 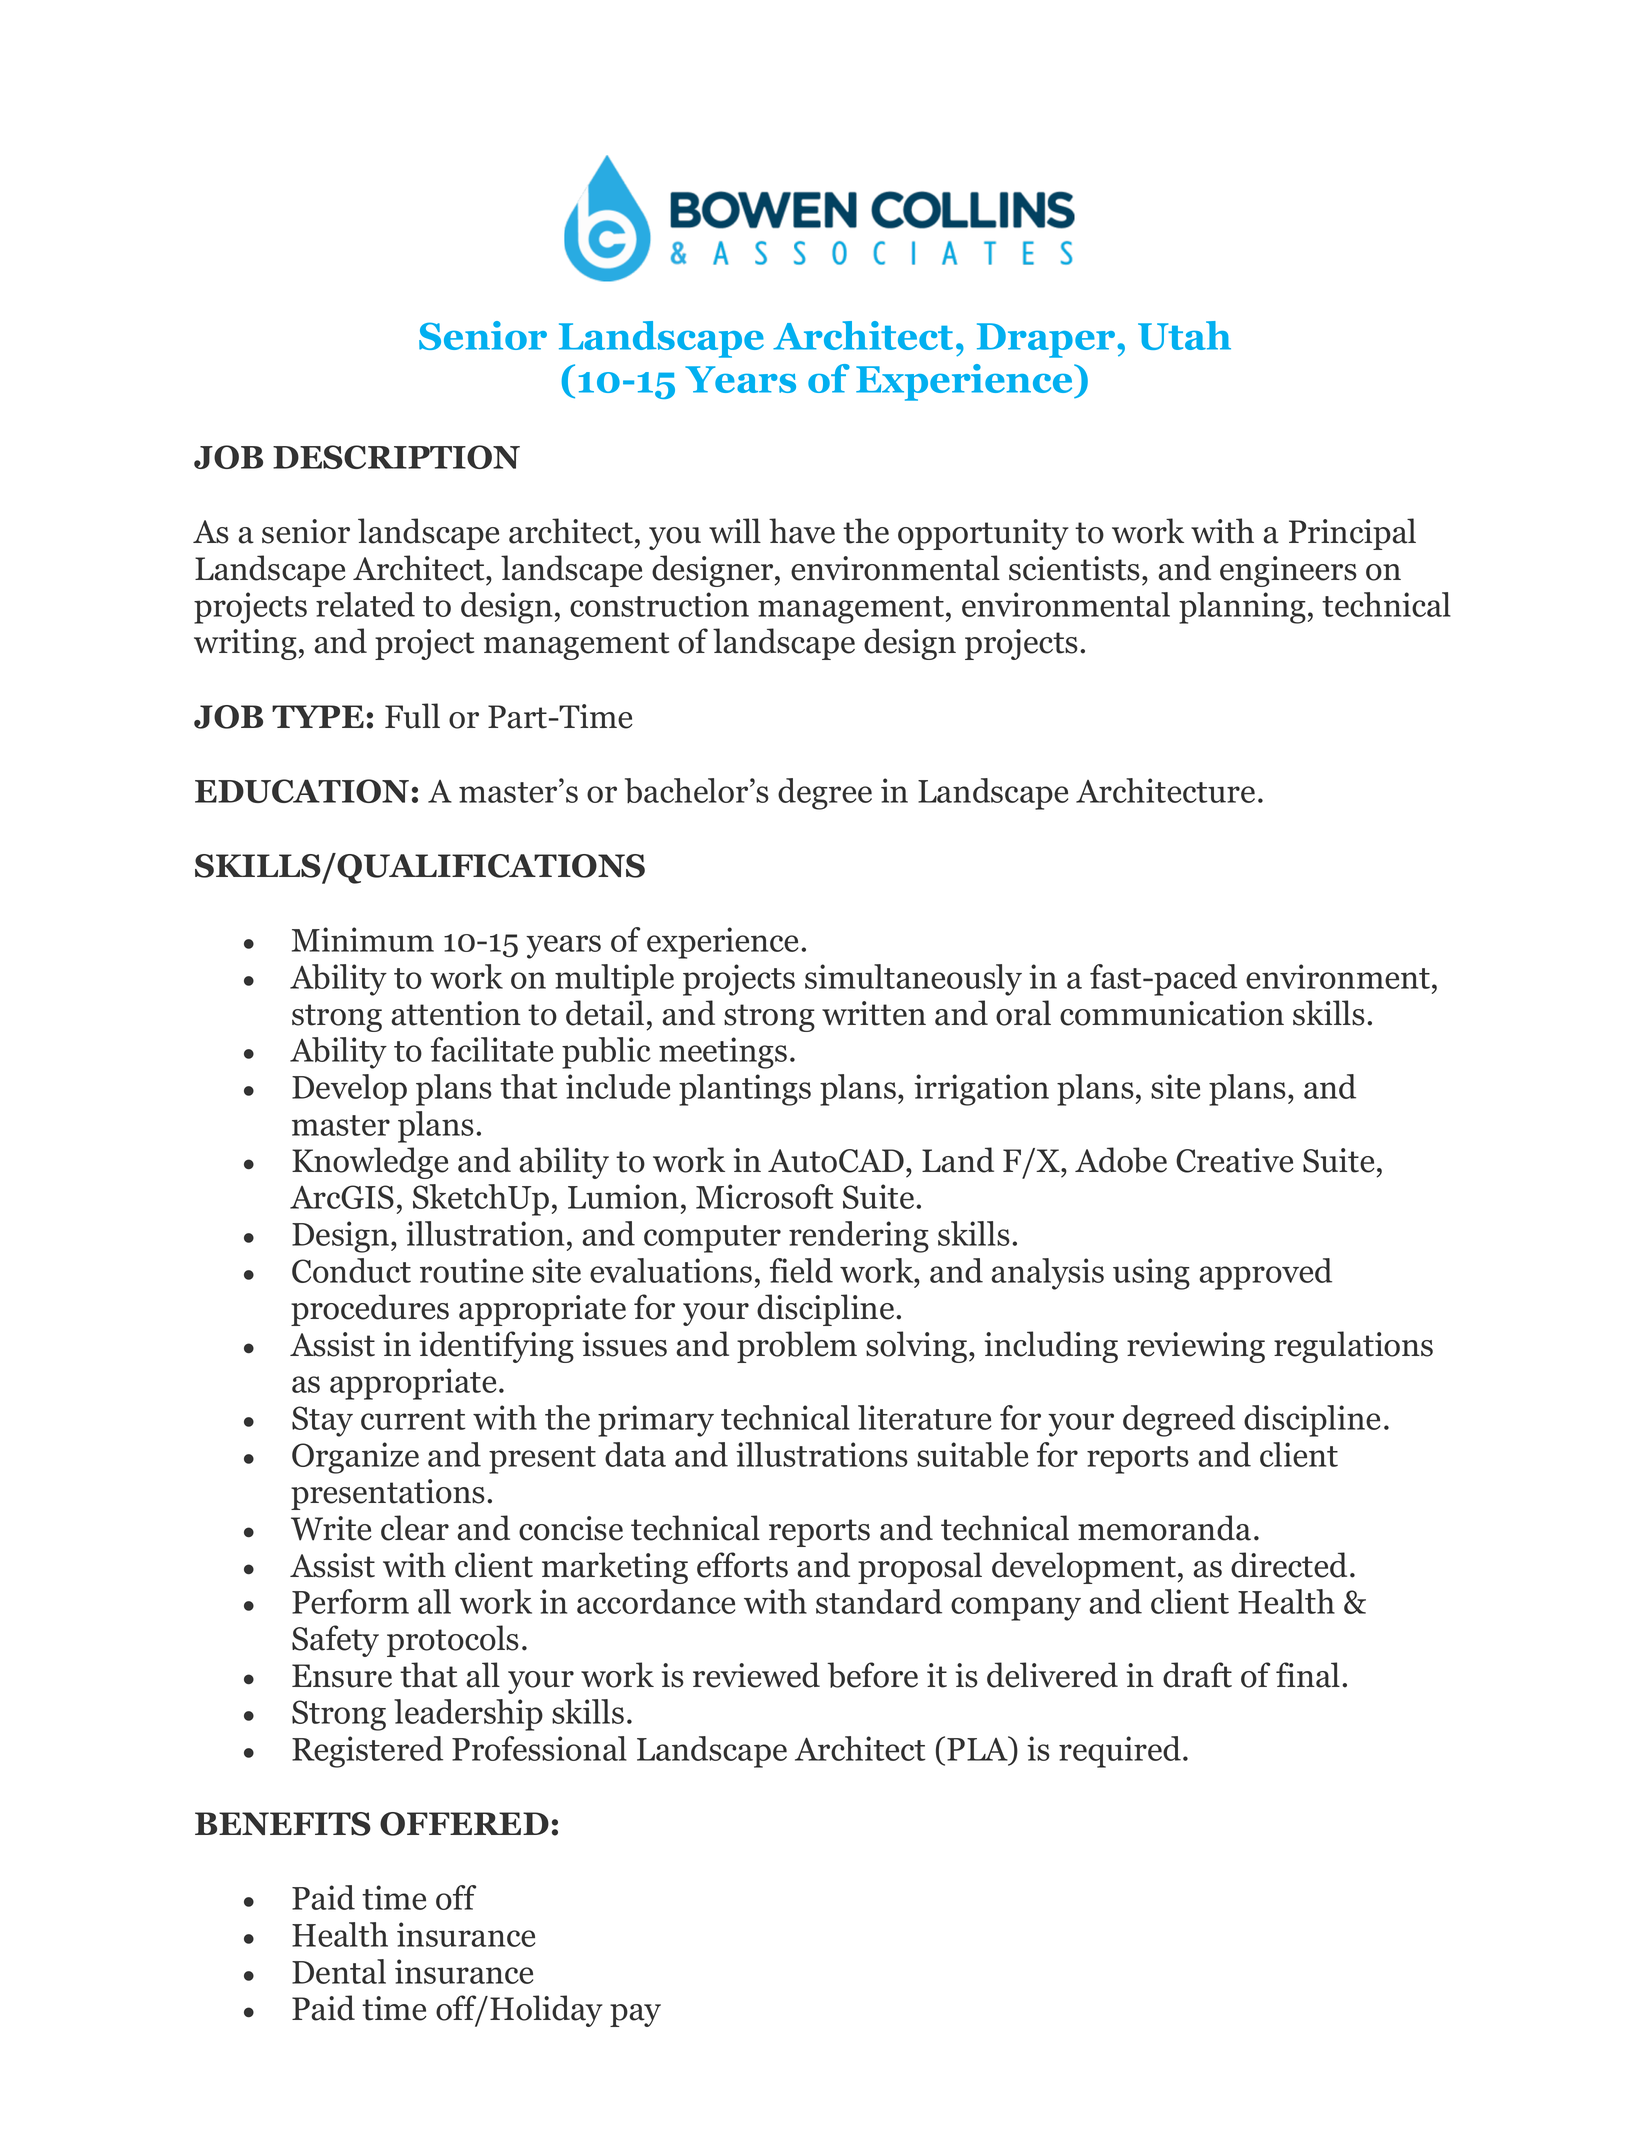 I want to click on Microsoft, so click(x=765, y=1196).
